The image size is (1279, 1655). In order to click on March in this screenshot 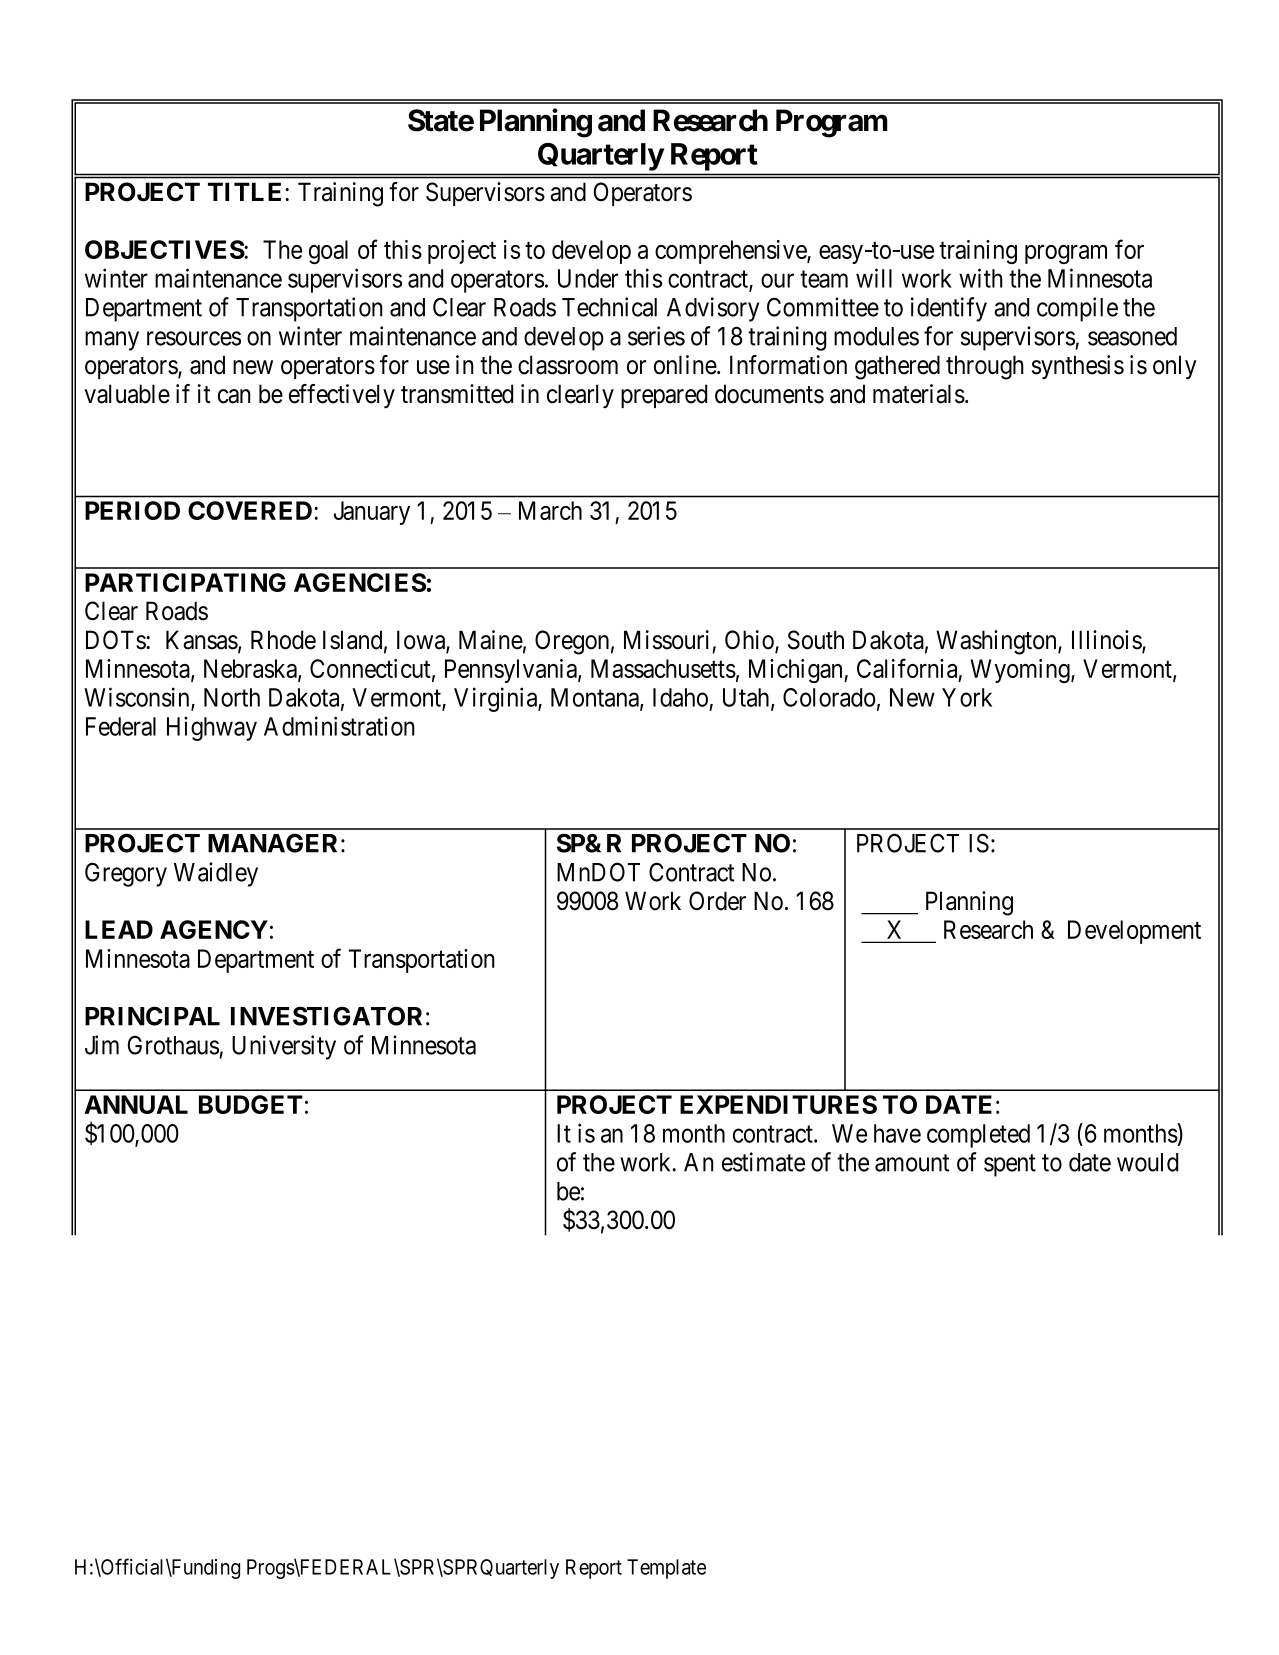, I will do `click(550, 510)`.
